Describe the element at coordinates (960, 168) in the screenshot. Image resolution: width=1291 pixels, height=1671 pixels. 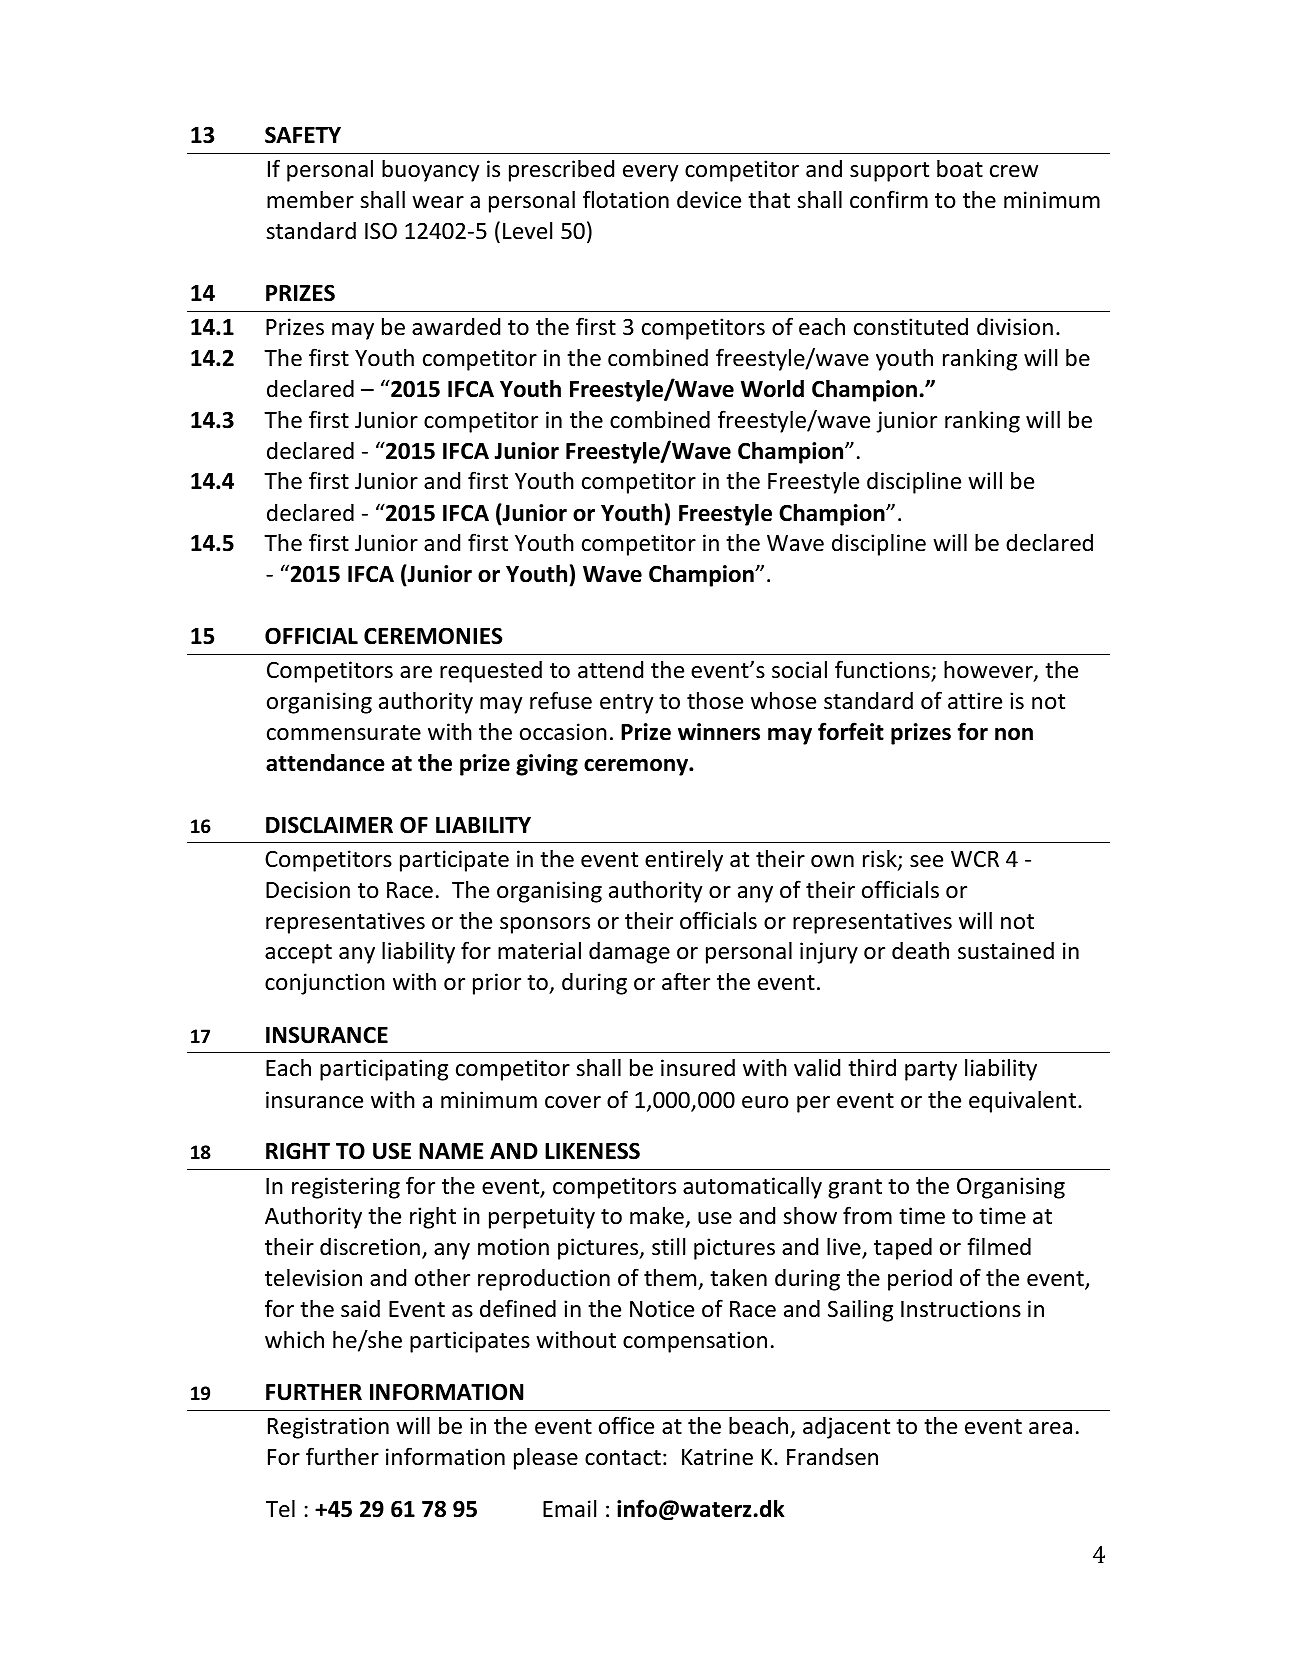
I see `boat` at that location.
